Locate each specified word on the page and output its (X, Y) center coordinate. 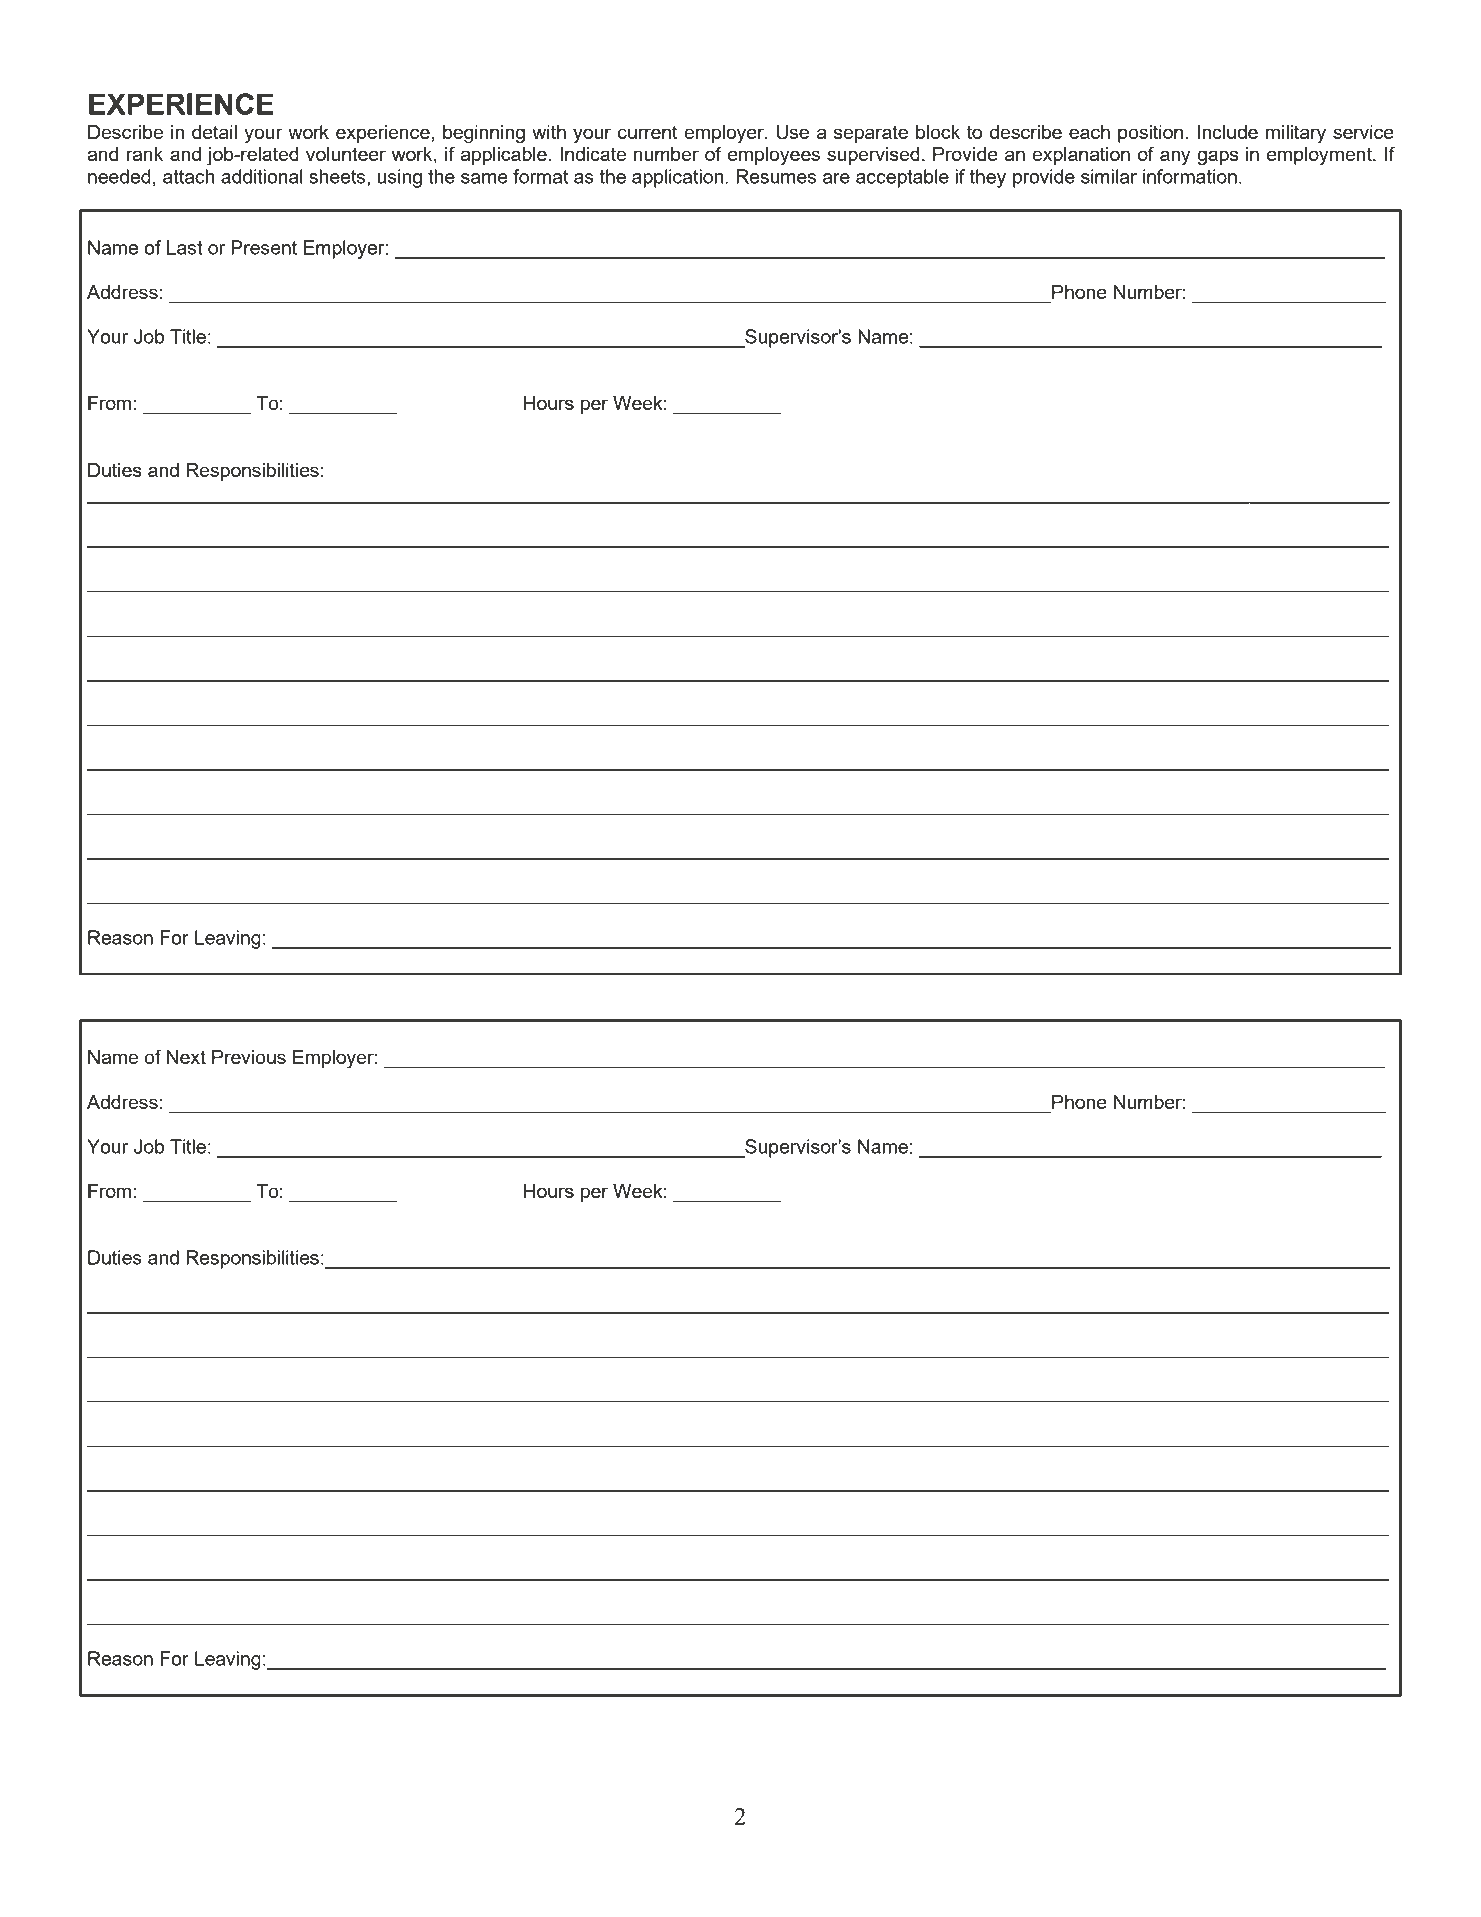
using (399, 178)
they (988, 178)
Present (264, 247)
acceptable (902, 178)
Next (186, 1057)
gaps (1217, 158)
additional (262, 176)
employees (774, 156)
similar (1109, 176)
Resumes (776, 176)
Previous (249, 1057)
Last (185, 247)
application (679, 178)
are (836, 178)
